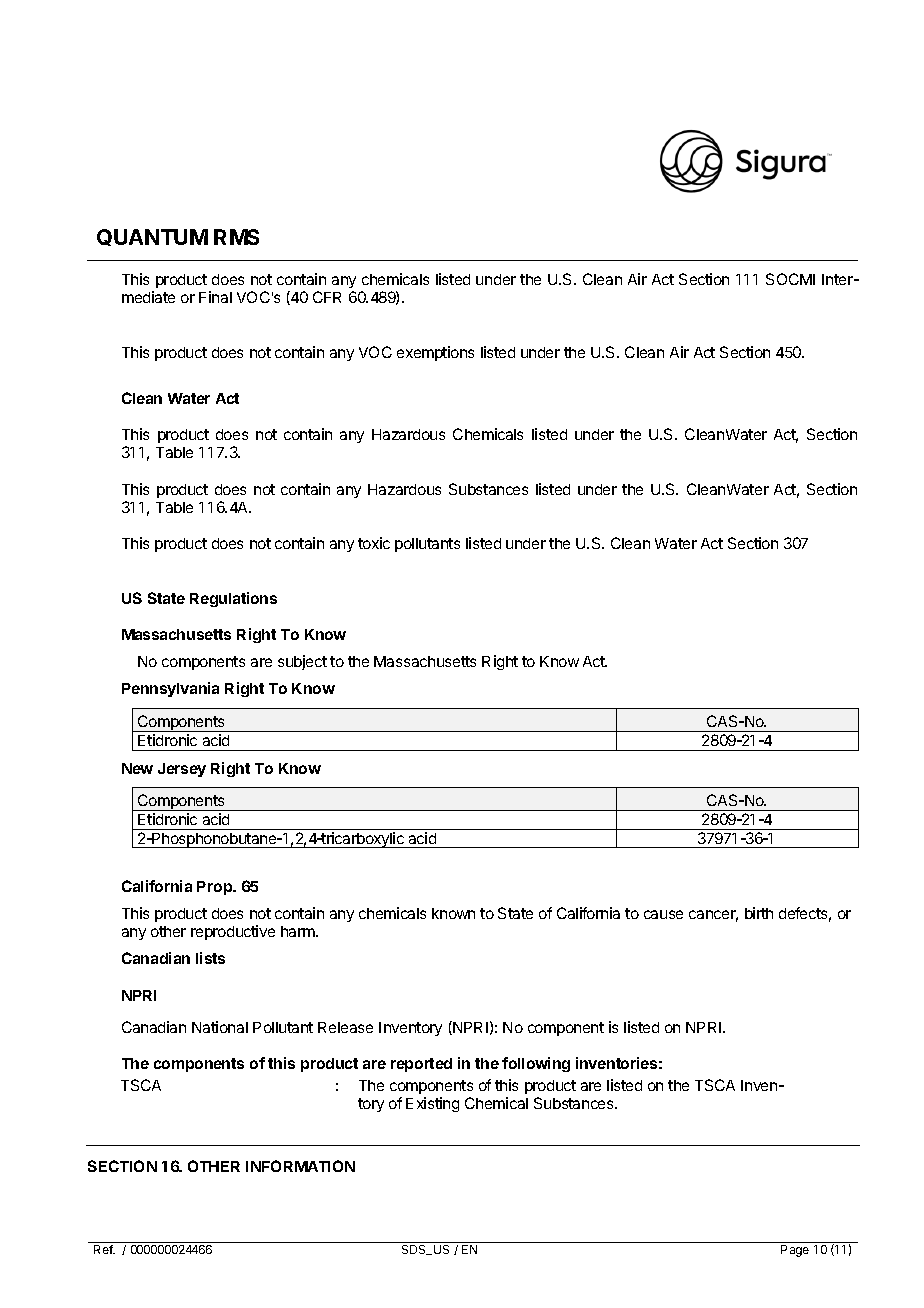  I want to click on Final, so click(215, 297).
